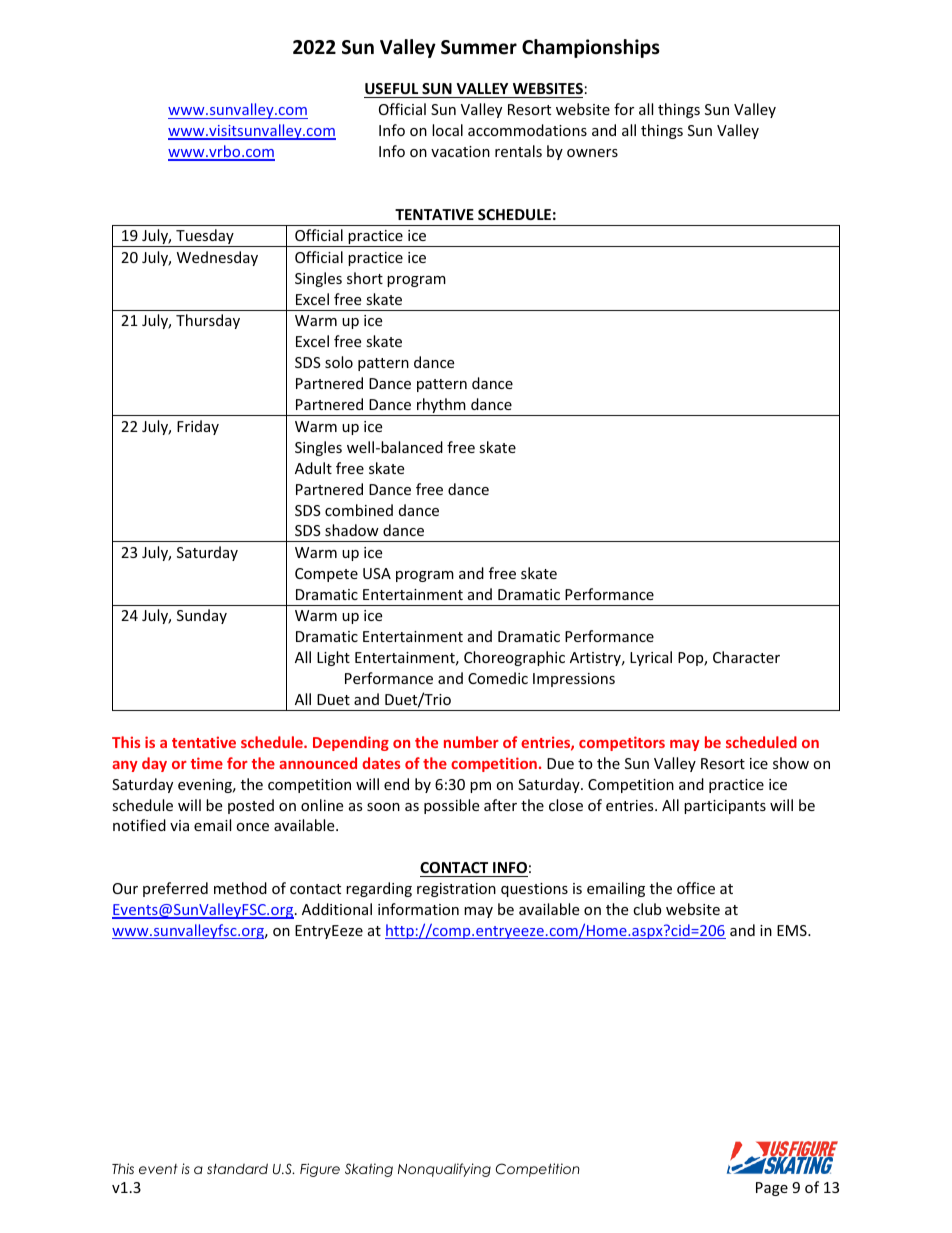 Image resolution: width=952 pixels, height=1233 pixels. What do you see at coordinates (591, 48) in the screenshot?
I see `Championships` at bounding box center [591, 48].
